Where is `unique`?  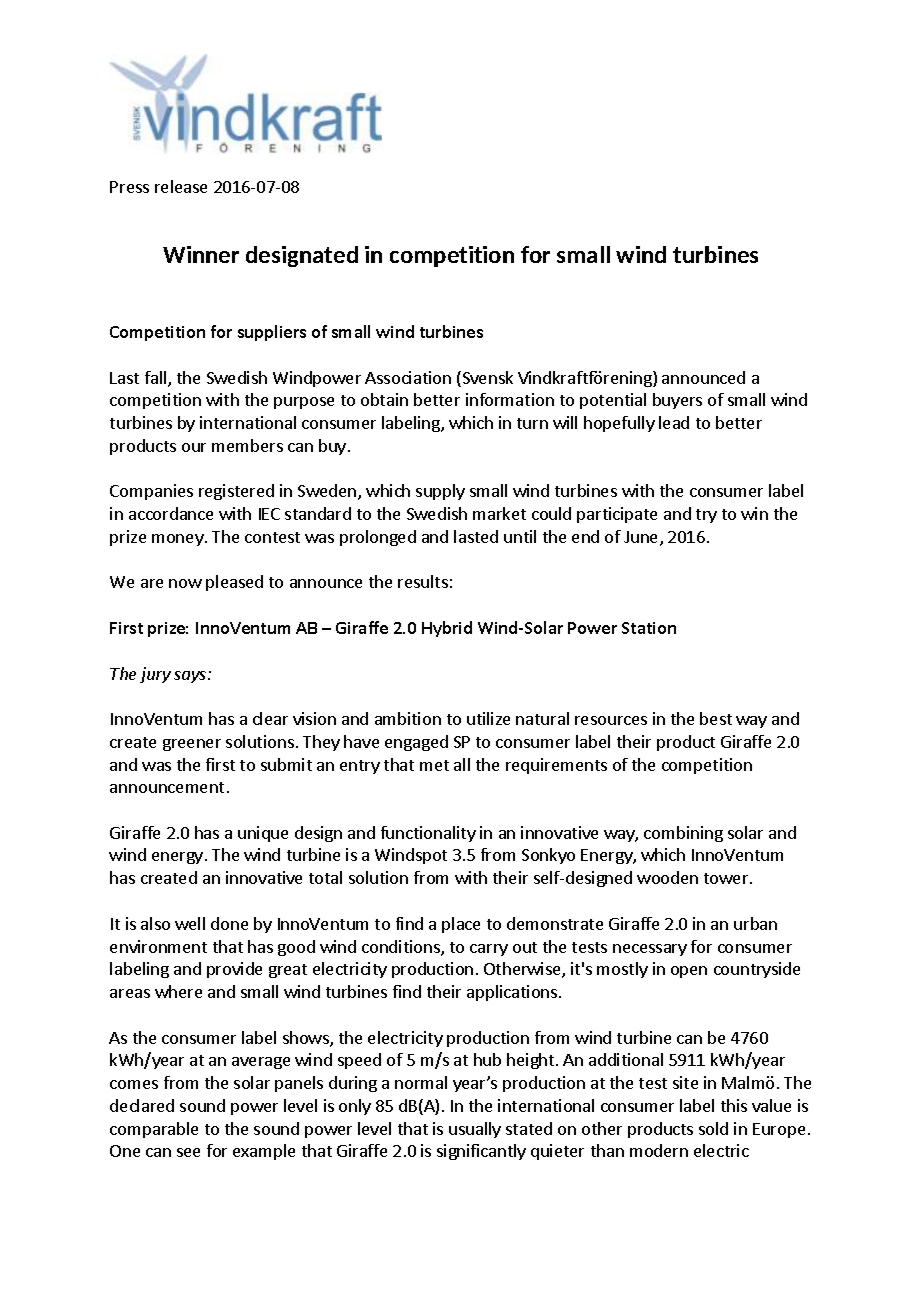 unique is located at coordinates (263, 834).
